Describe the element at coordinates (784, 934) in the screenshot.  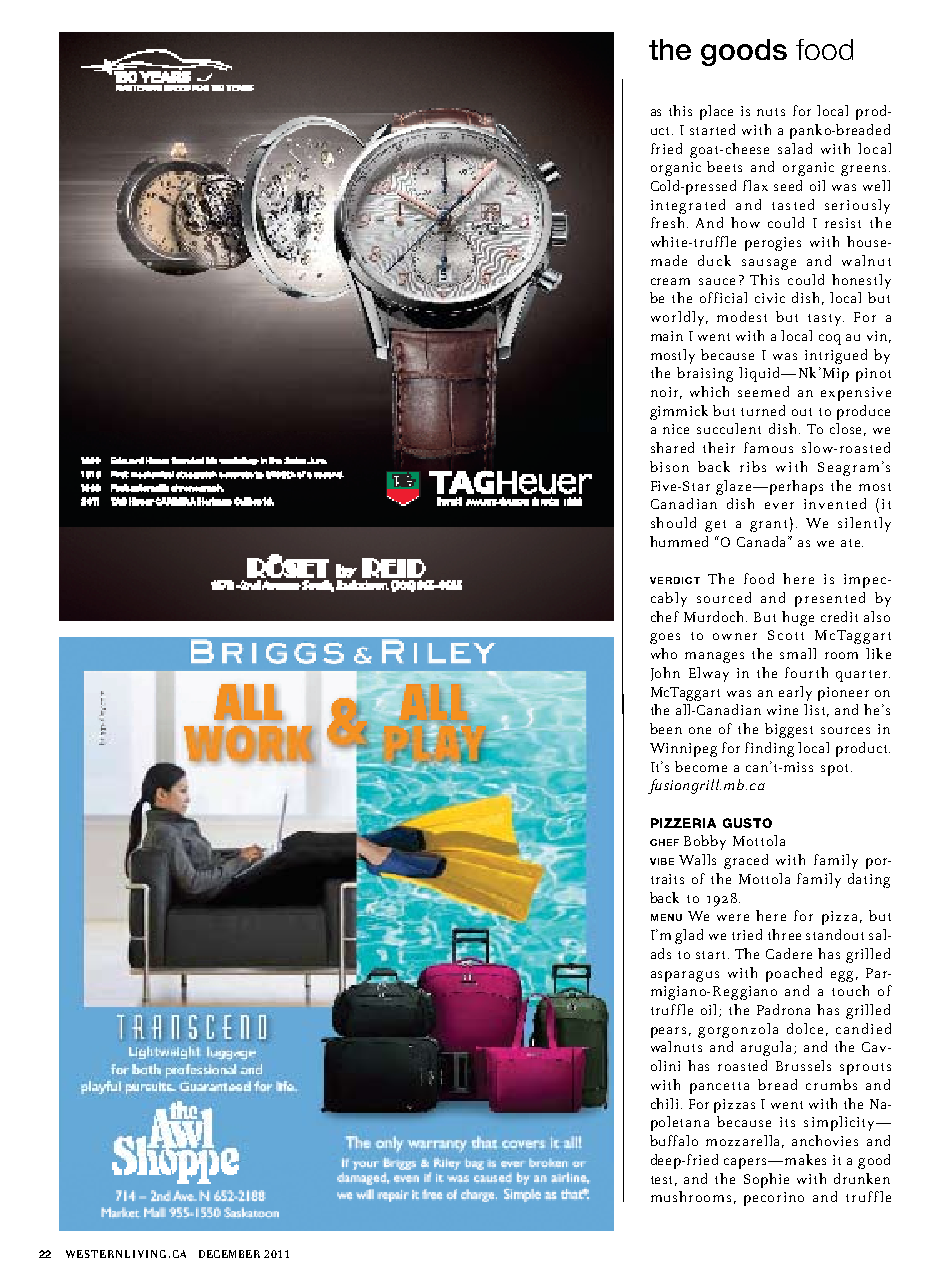
I see `three` at that location.
